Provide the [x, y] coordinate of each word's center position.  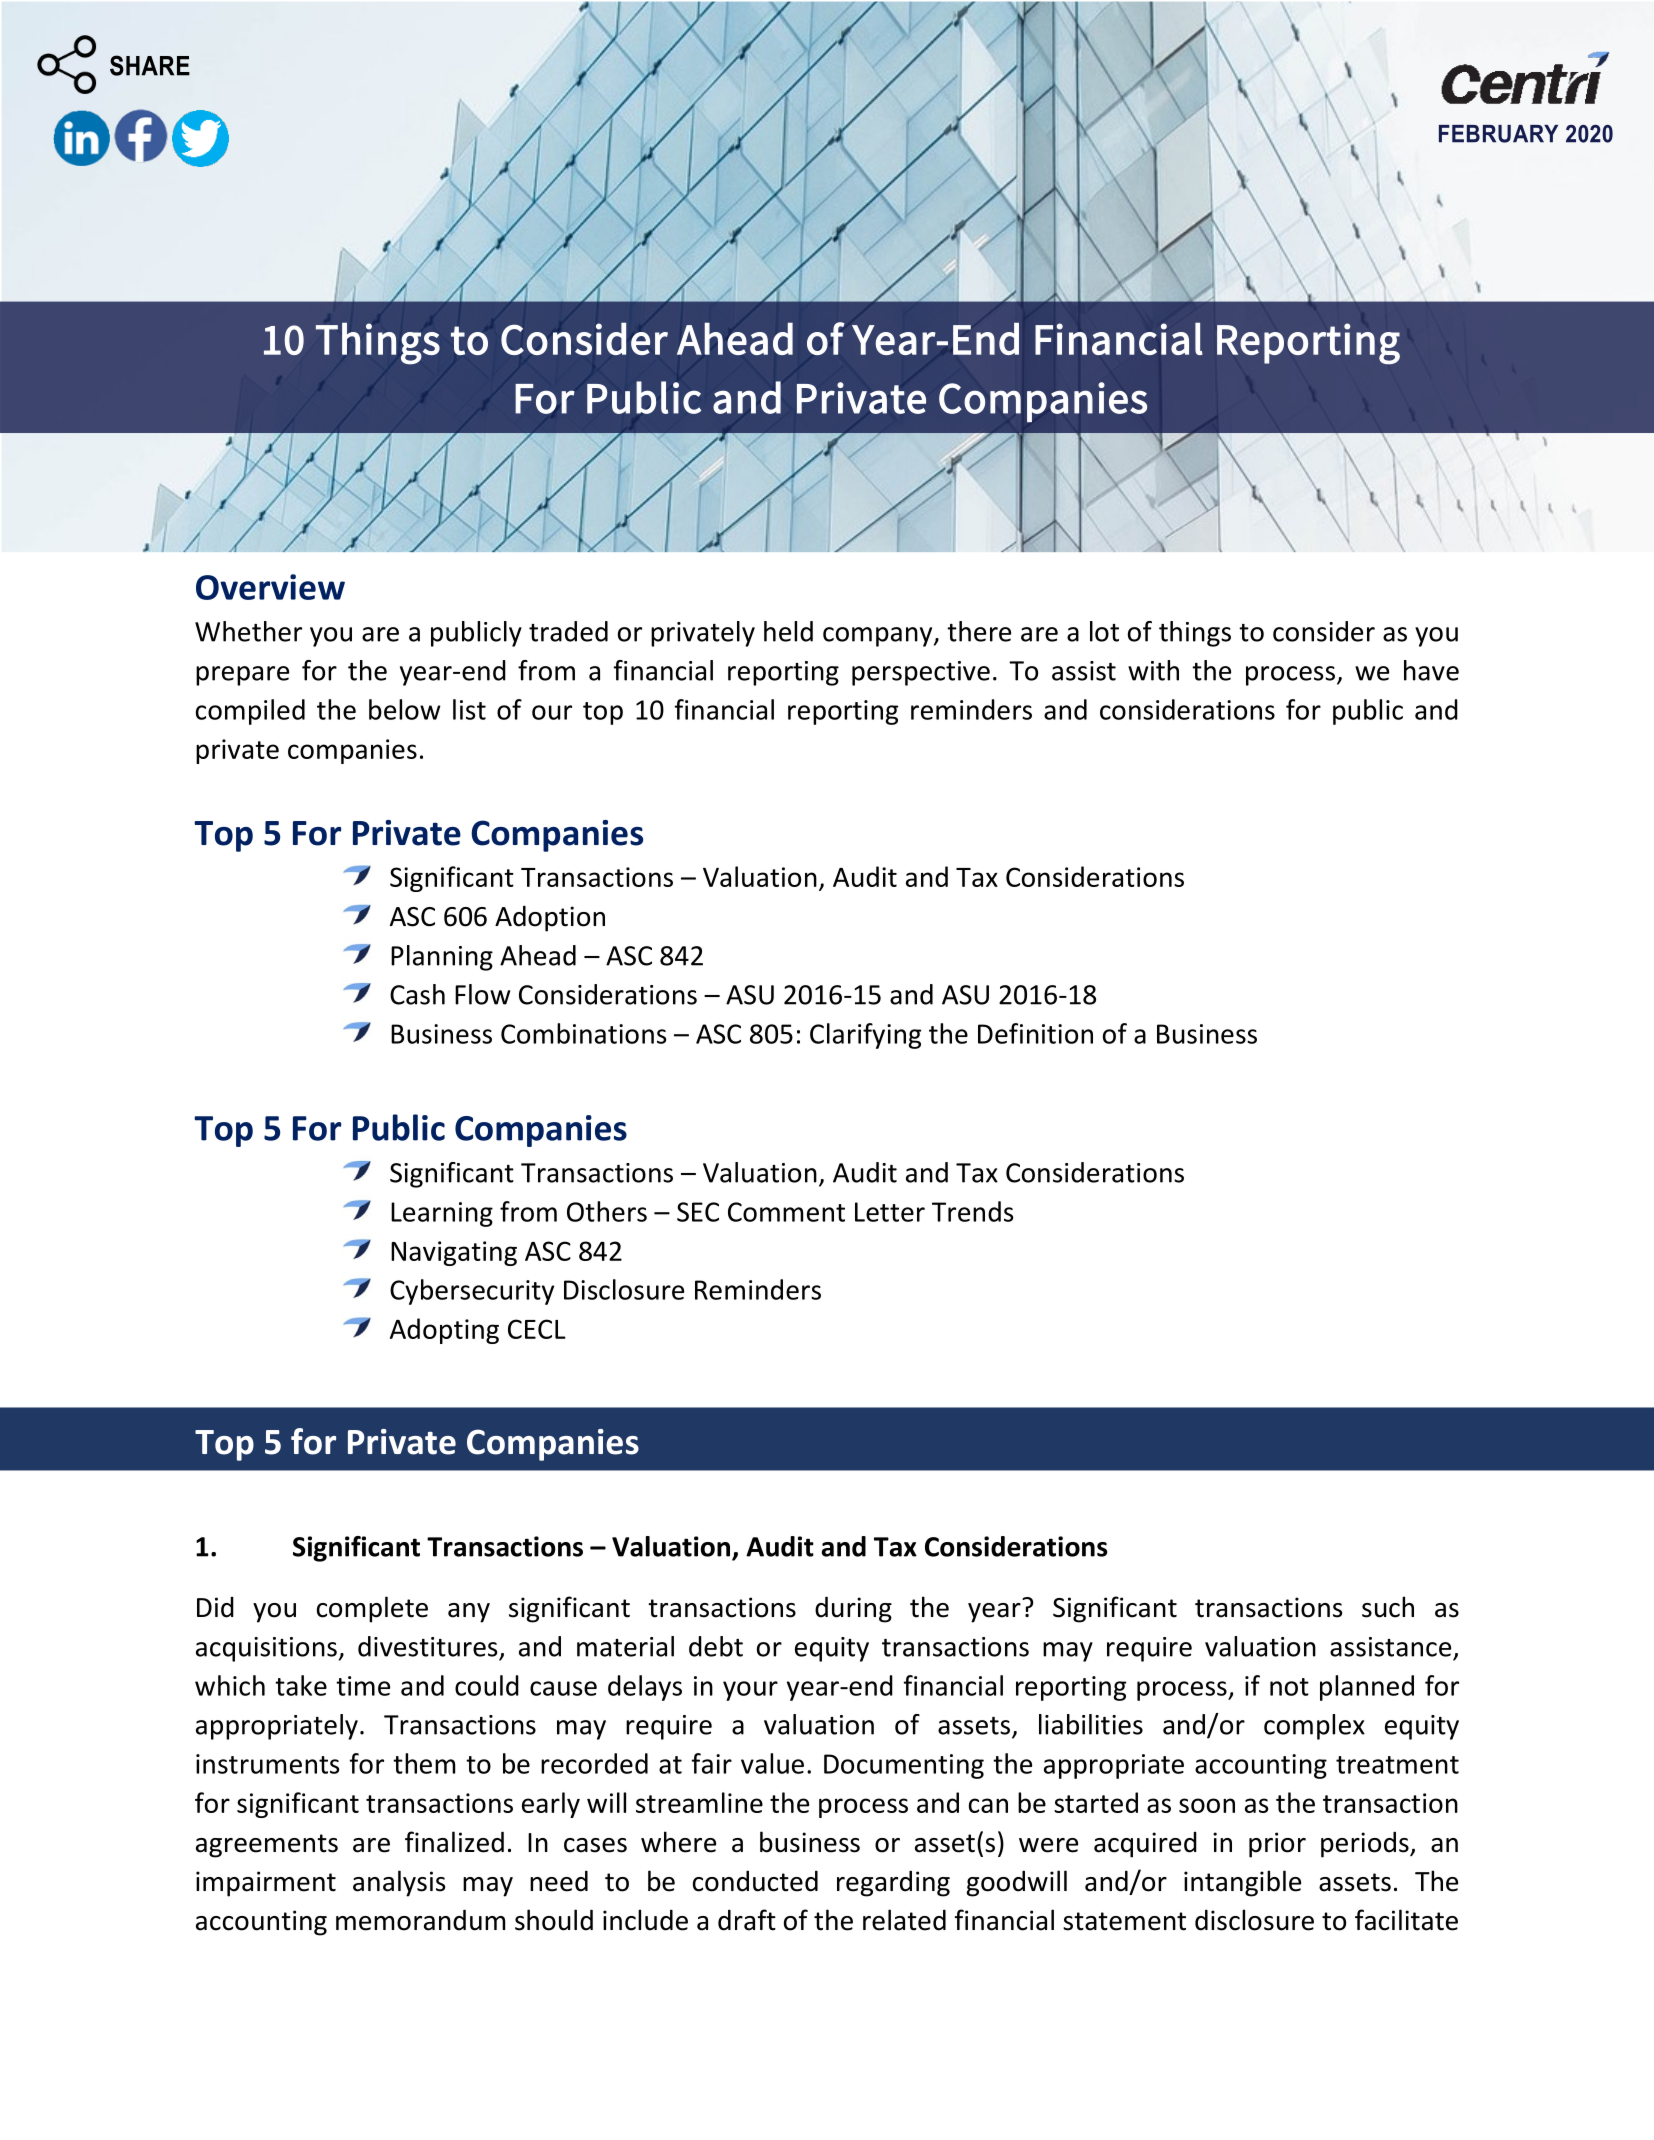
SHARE [150, 65]
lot [1104, 631]
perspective [921, 673]
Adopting [444, 1331]
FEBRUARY [1498, 134]
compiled [250, 712]
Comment [786, 1212]
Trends [973, 1211]
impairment [266, 1884]
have [1431, 670]
